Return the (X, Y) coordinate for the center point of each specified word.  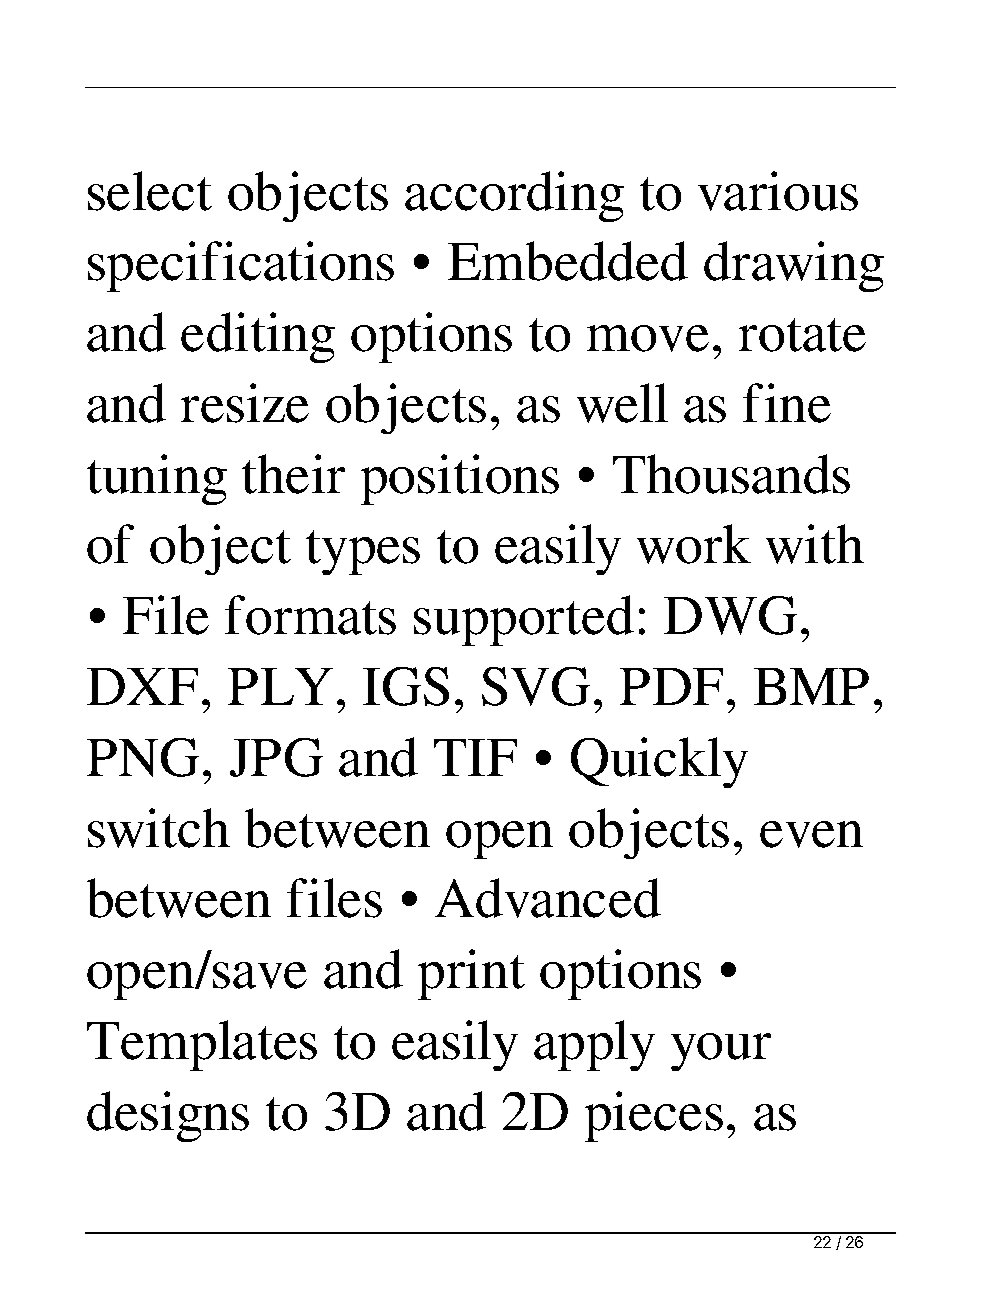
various (778, 191)
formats (310, 615)
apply (594, 1045)
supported (524, 620)
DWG (730, 615)
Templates (202, 1045)
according (514, 196)
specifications (241, 266)
